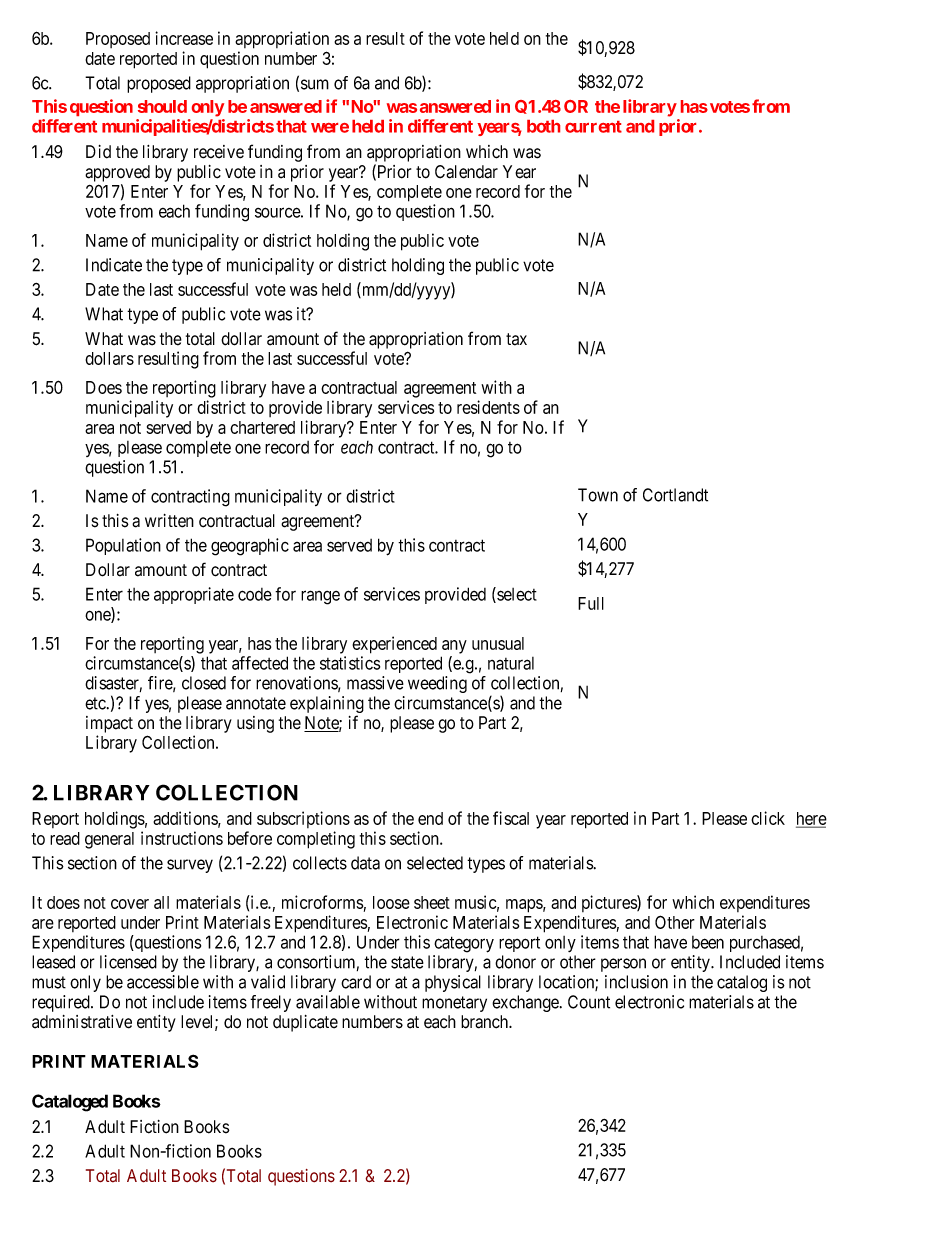 This page has width=952, height=1233. What do you see at coordinates (184, 38) in the page?
I see `increase` at bounding box center [184, 38].
